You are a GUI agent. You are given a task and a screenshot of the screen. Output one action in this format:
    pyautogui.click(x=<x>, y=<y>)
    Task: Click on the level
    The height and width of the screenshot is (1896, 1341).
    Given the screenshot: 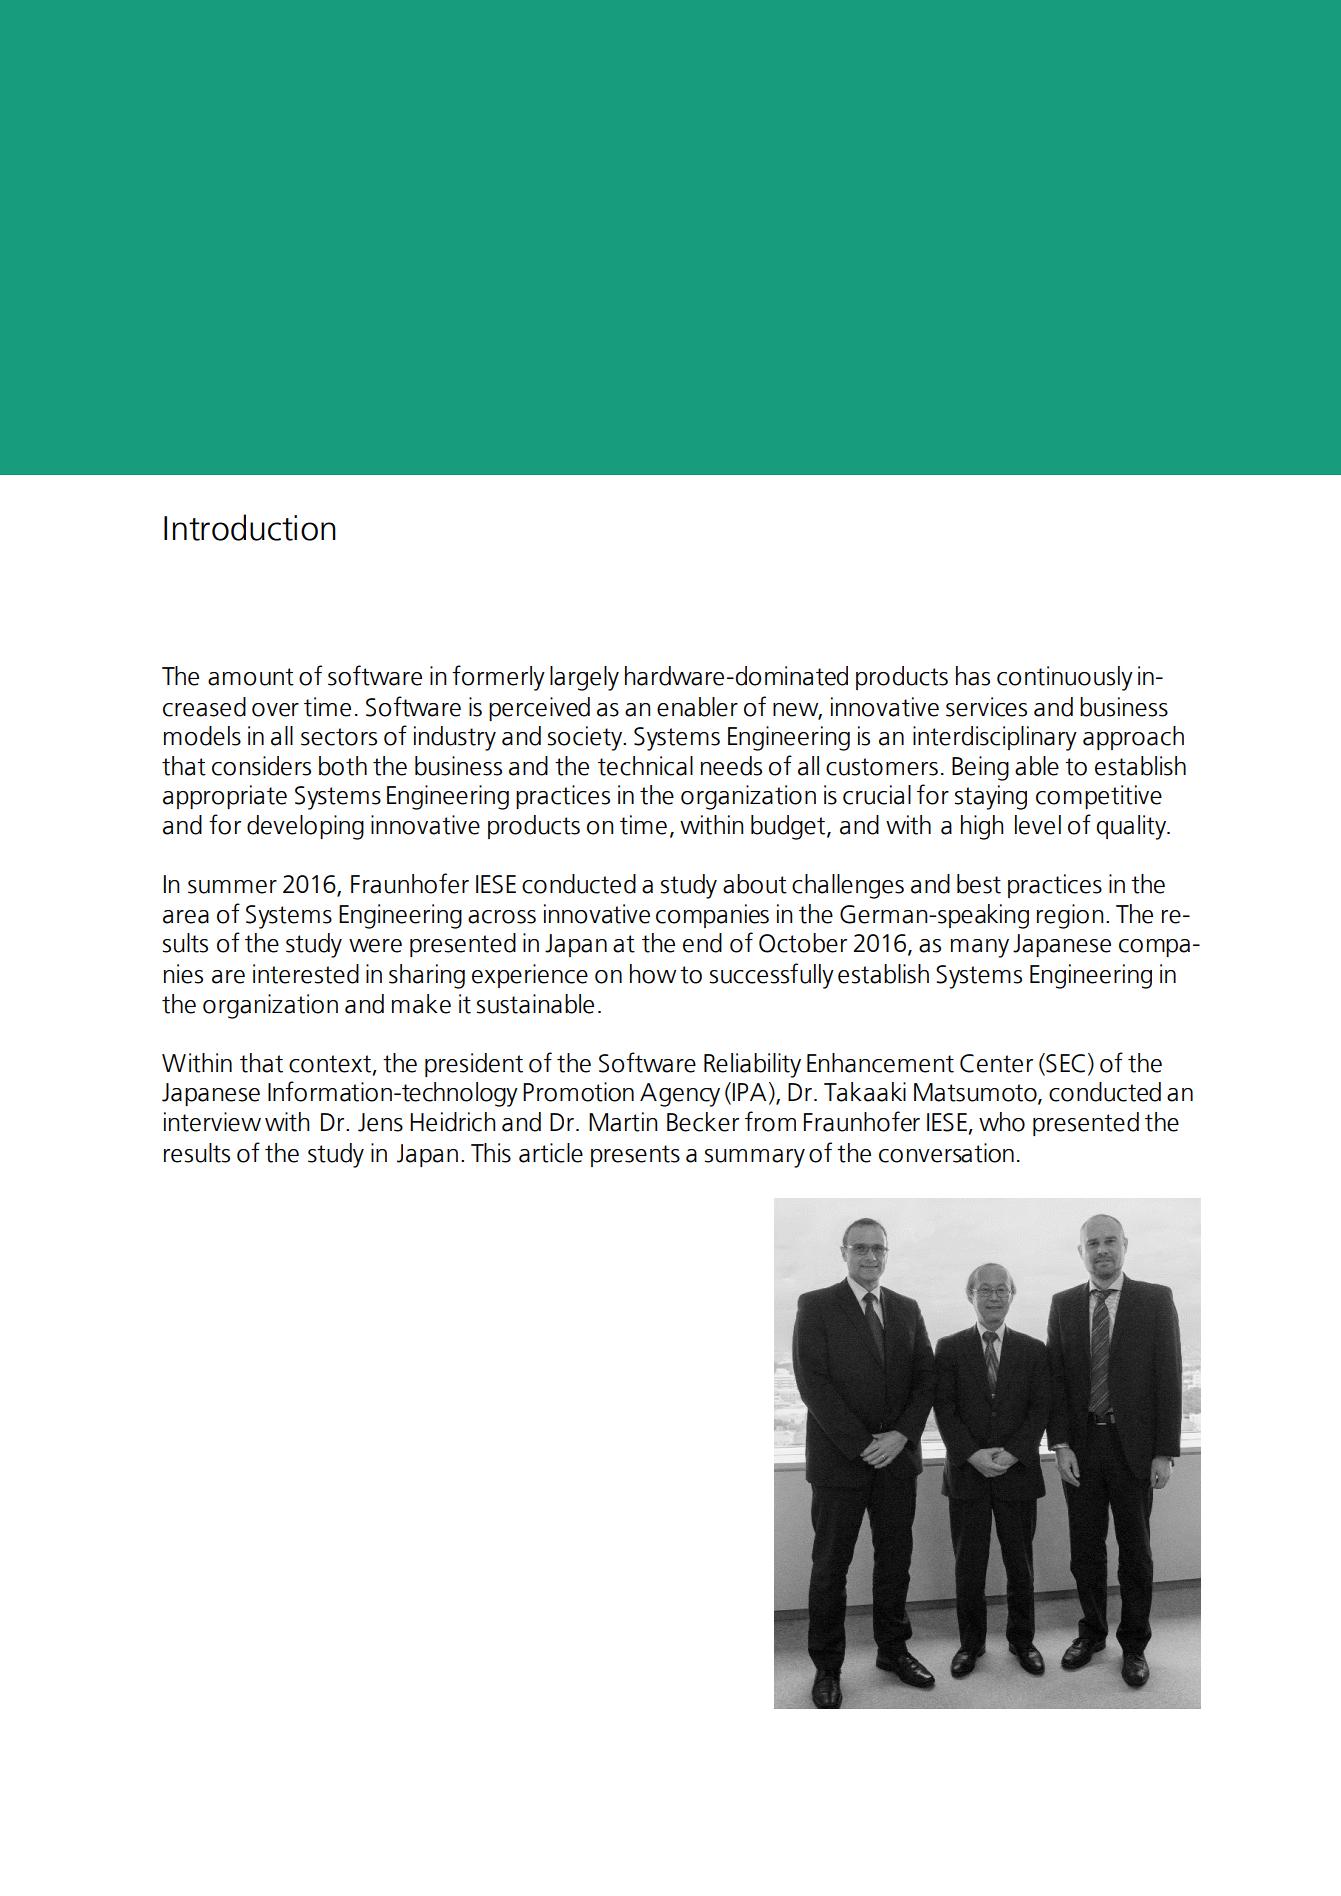 What is the action you would take?
    pyautogui.click(x=1038, y=825)
